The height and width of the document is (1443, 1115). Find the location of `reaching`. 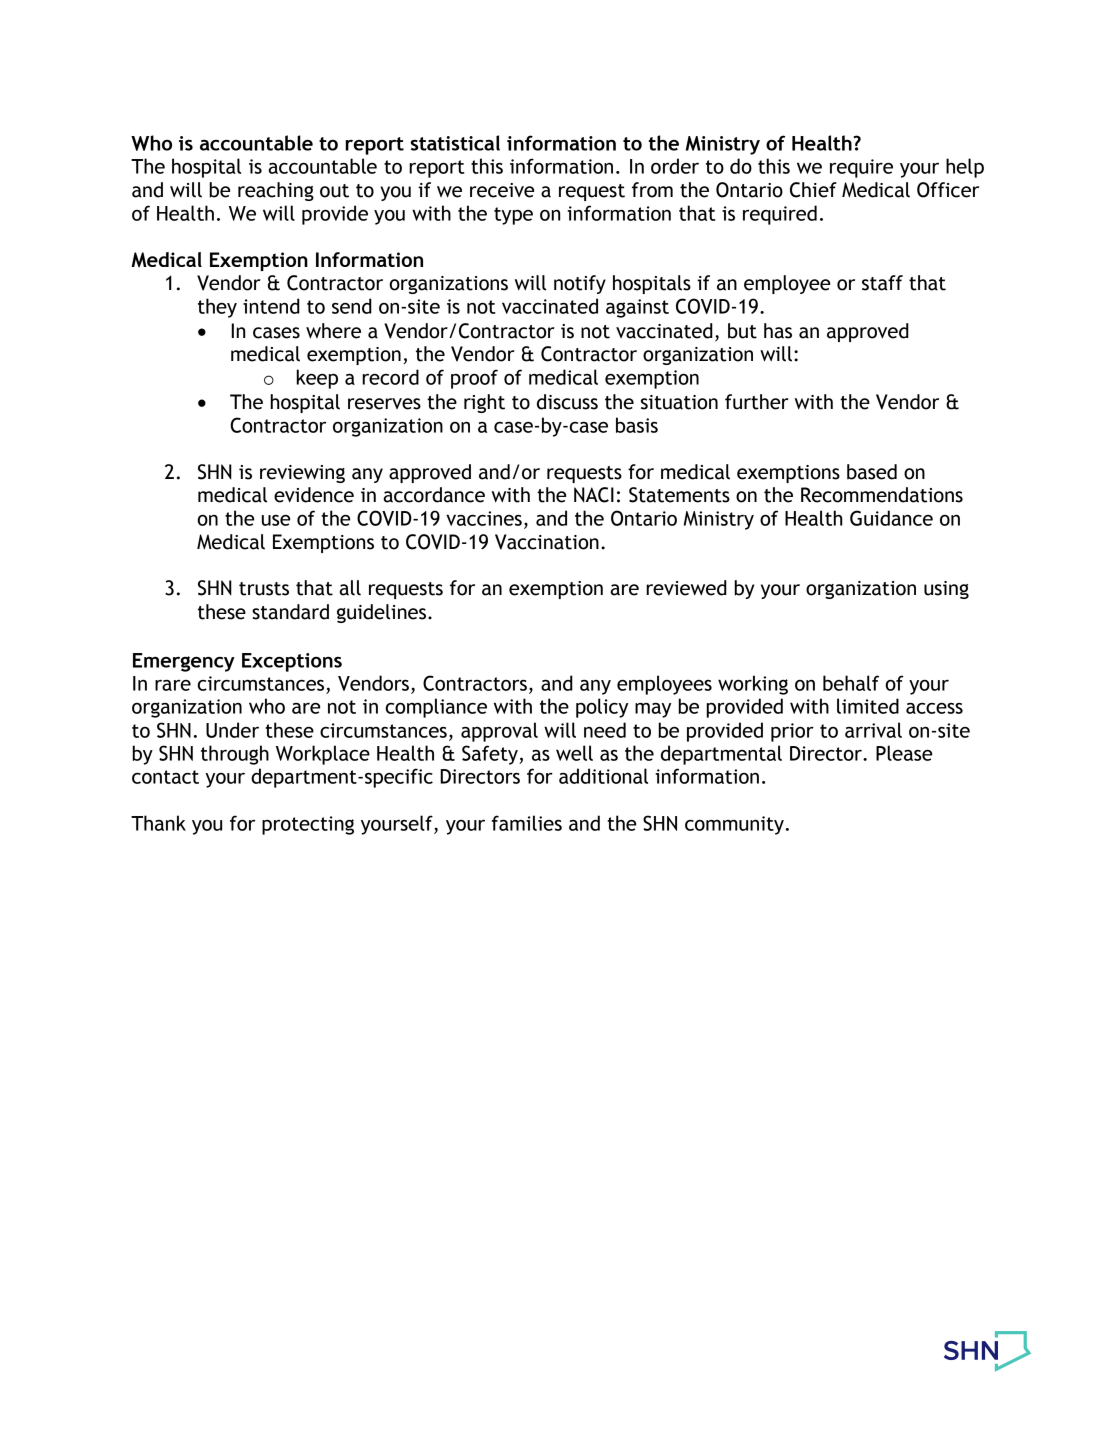

reaching is located at coordinates (276, 191).
